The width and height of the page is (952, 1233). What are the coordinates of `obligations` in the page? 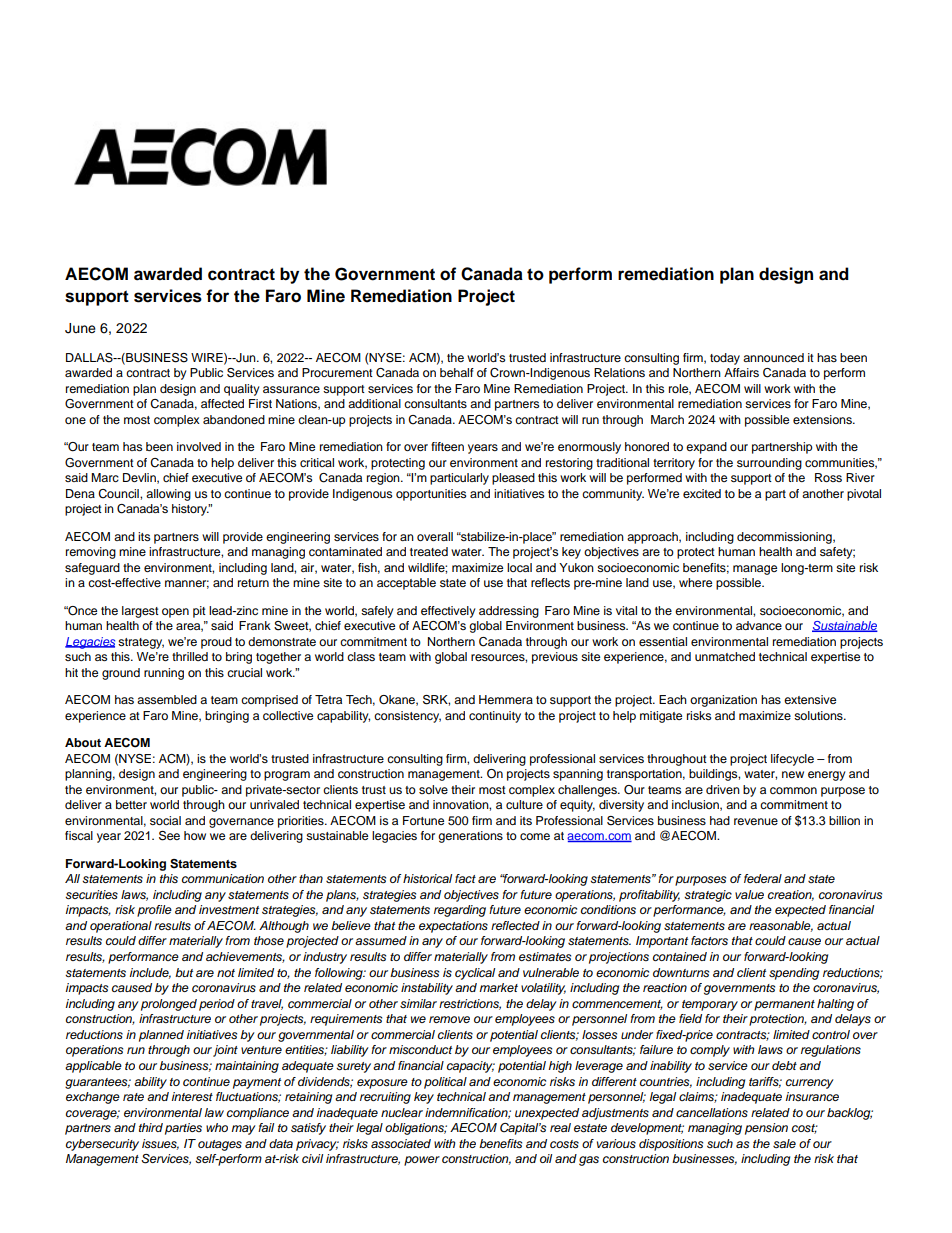 It's located at (416, 1129).
